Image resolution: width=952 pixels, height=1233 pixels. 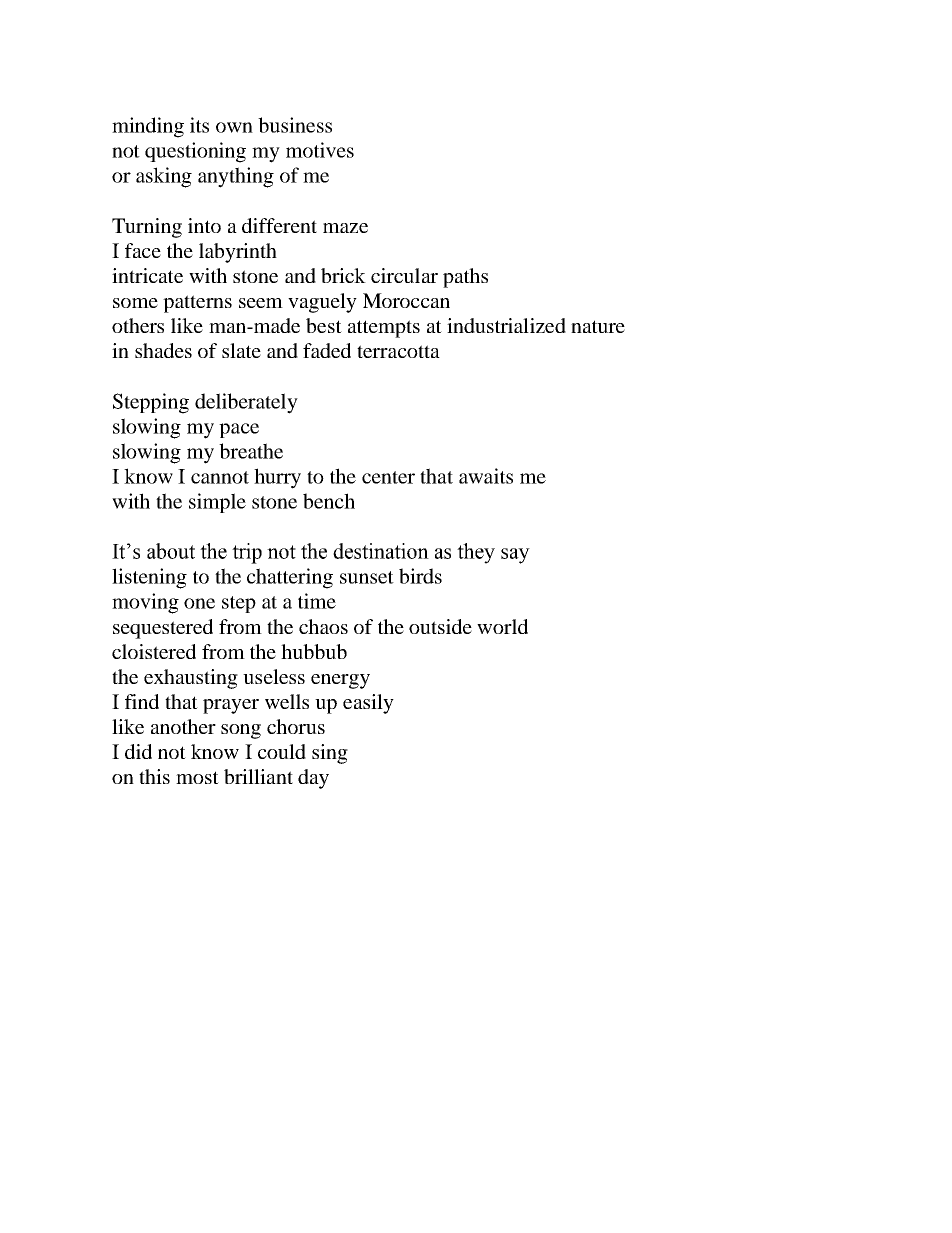 What do you see at coordinates (465, 278) in the screenshot?
I see `paths` at bounding box center [465, 278].
